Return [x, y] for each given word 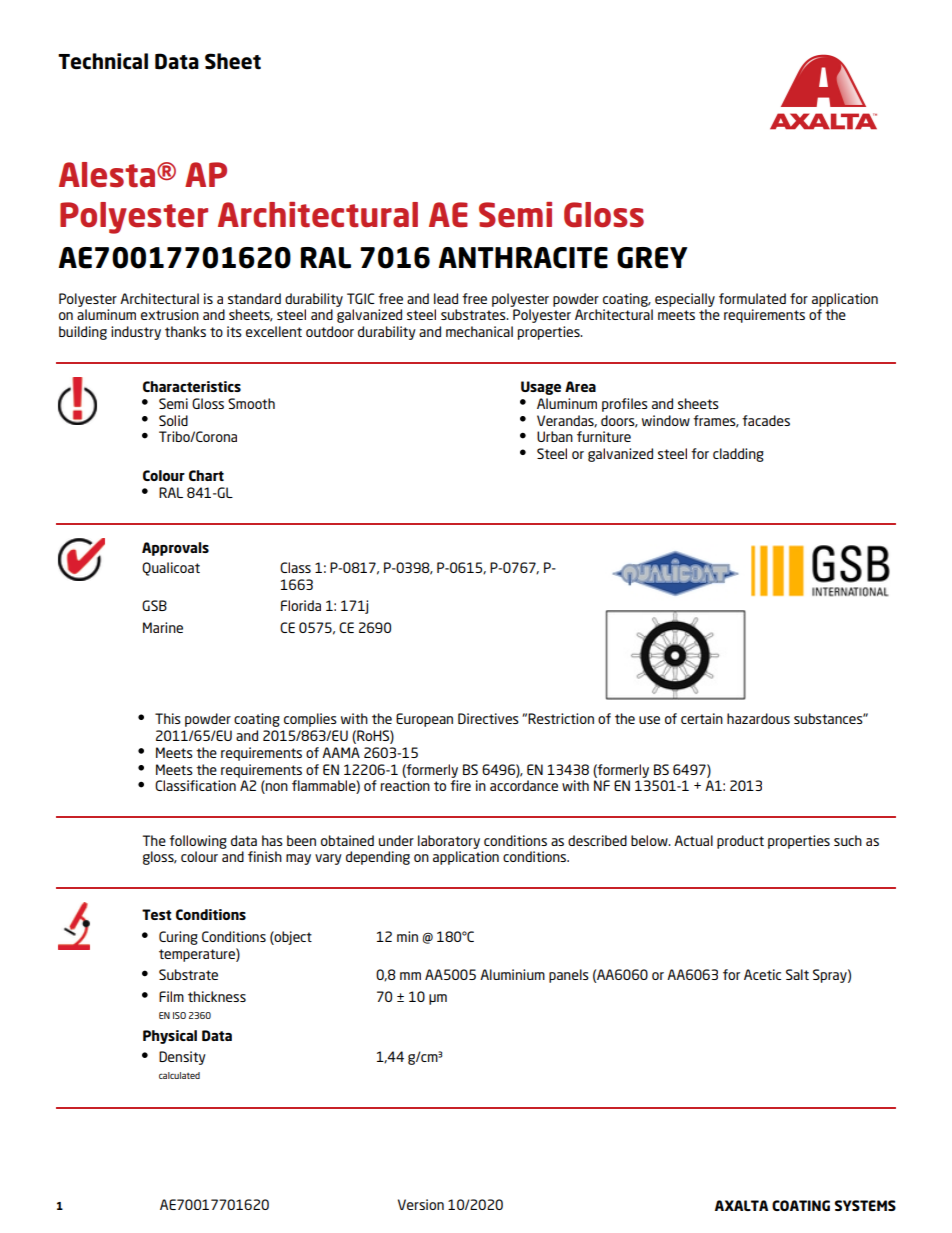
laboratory [449, 842]
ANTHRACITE [523, 258]
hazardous [758, 718]
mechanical [479, 331]
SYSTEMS [865, 1205]
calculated [179, 1075]
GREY [652, 258]
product [740, 842]
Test [157, 914]
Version [421, 1204]
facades [766, 420]
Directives [488, 718]
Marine [163, 627]
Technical [103, 61]
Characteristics [192, 386]
